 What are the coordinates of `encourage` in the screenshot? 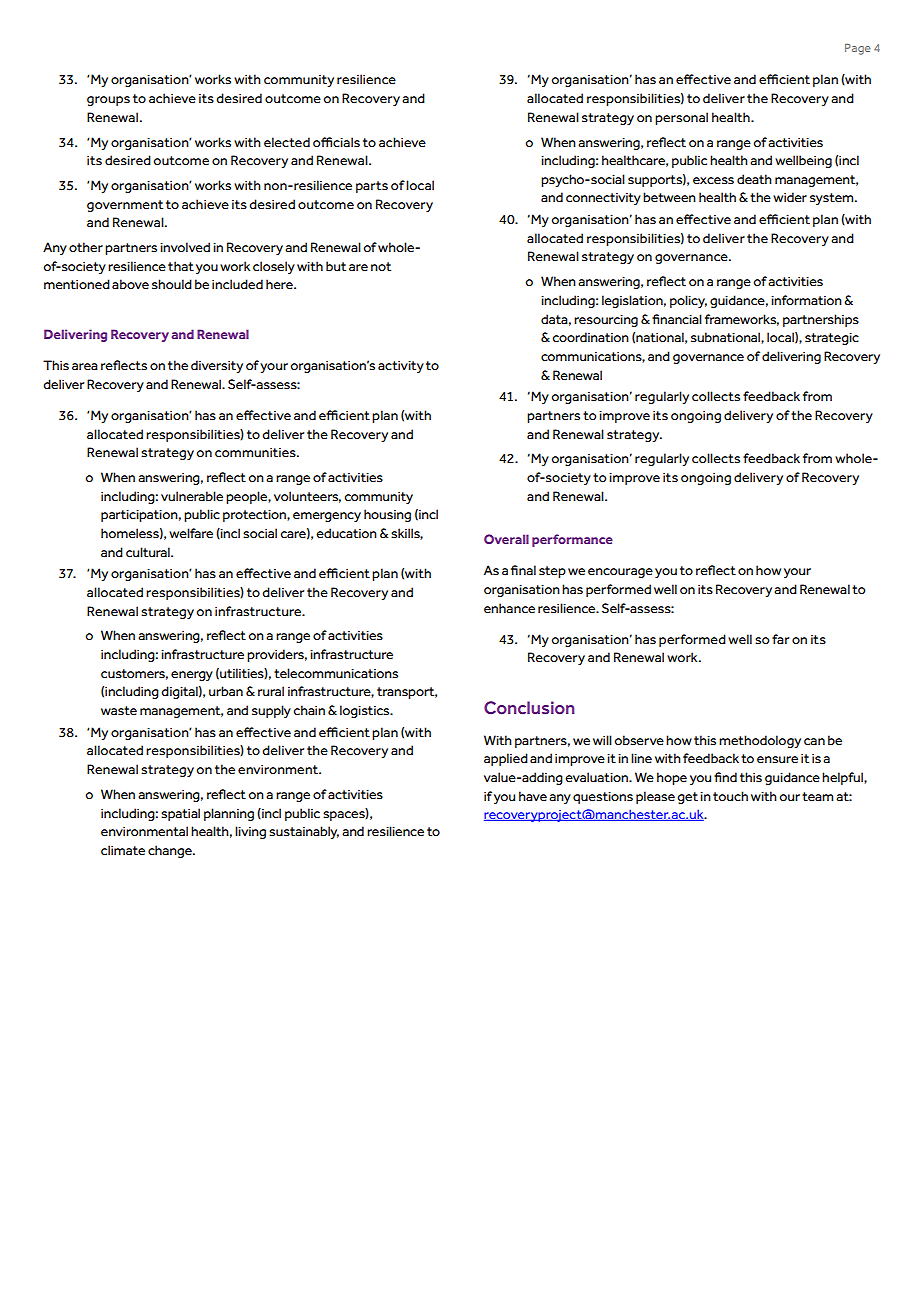 It's located at (620, 573).
